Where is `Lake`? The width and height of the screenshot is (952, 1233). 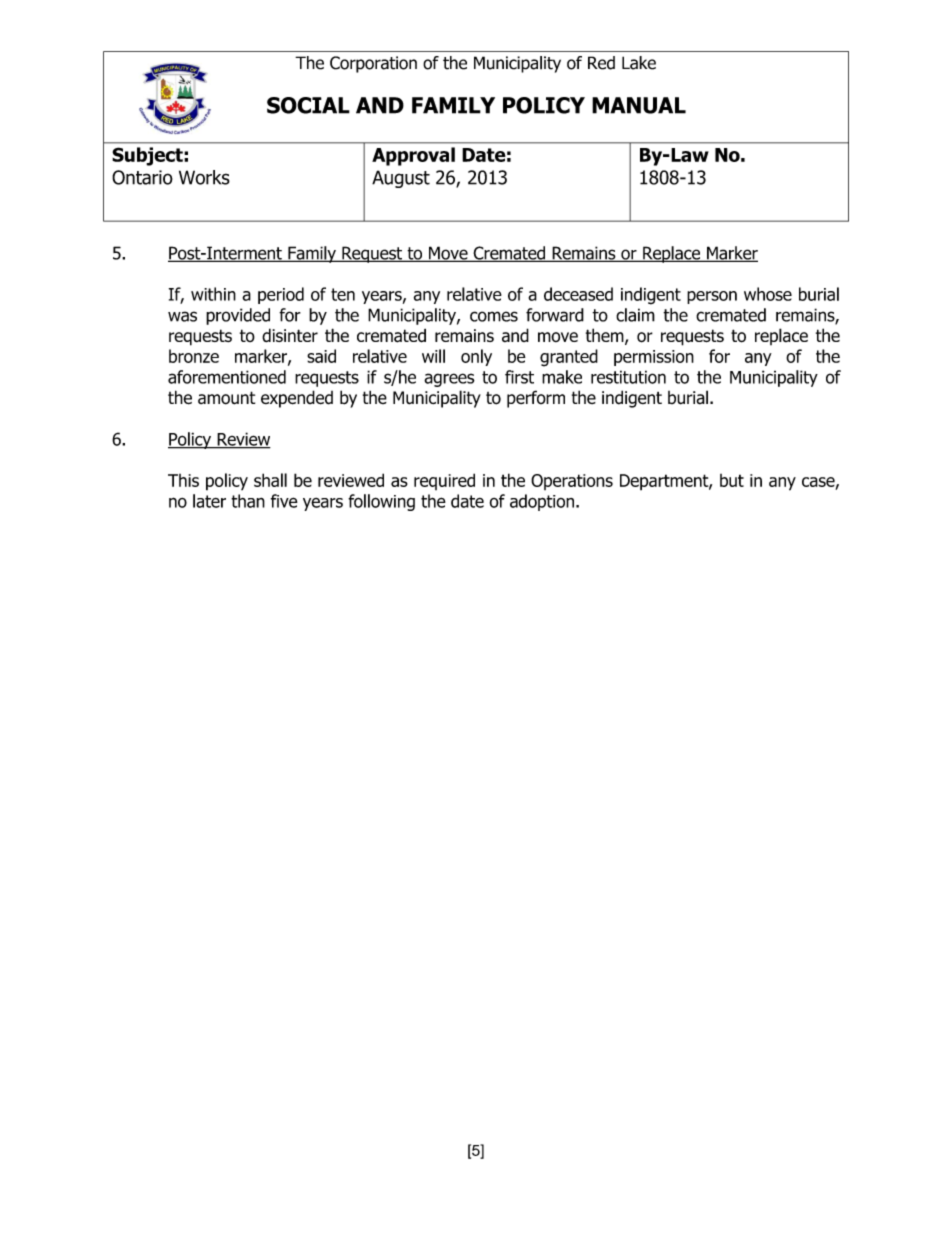
Lake is located at coordinates (639, 63).
